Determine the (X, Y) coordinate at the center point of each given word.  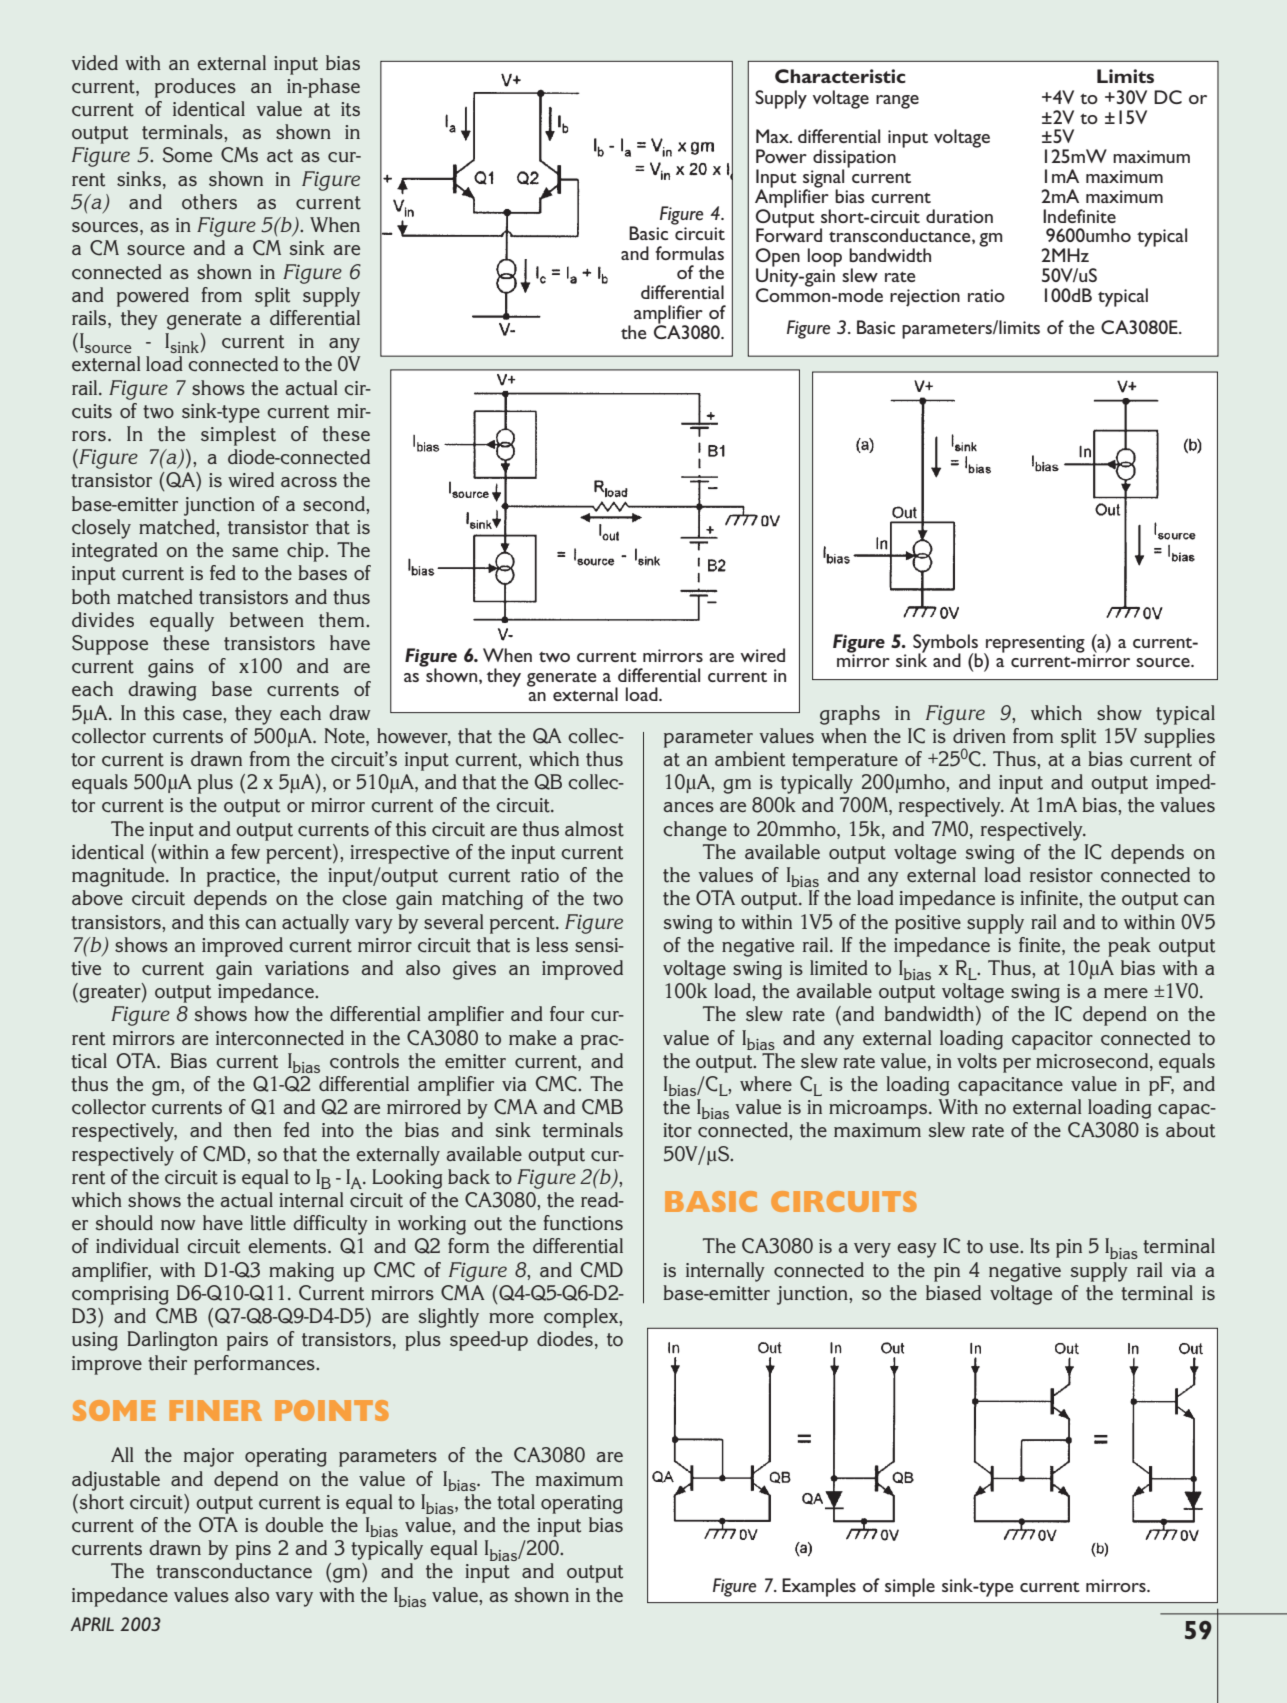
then (253, 1130)
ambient (750, 759)
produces (195, 88)
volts (977, 1061)
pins (253, 1550)
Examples (819, 1587)
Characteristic (840, 76)
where (766, 1083)
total (516, 1502)
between (267, 620)
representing (1034, 645)
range (897, 102)
